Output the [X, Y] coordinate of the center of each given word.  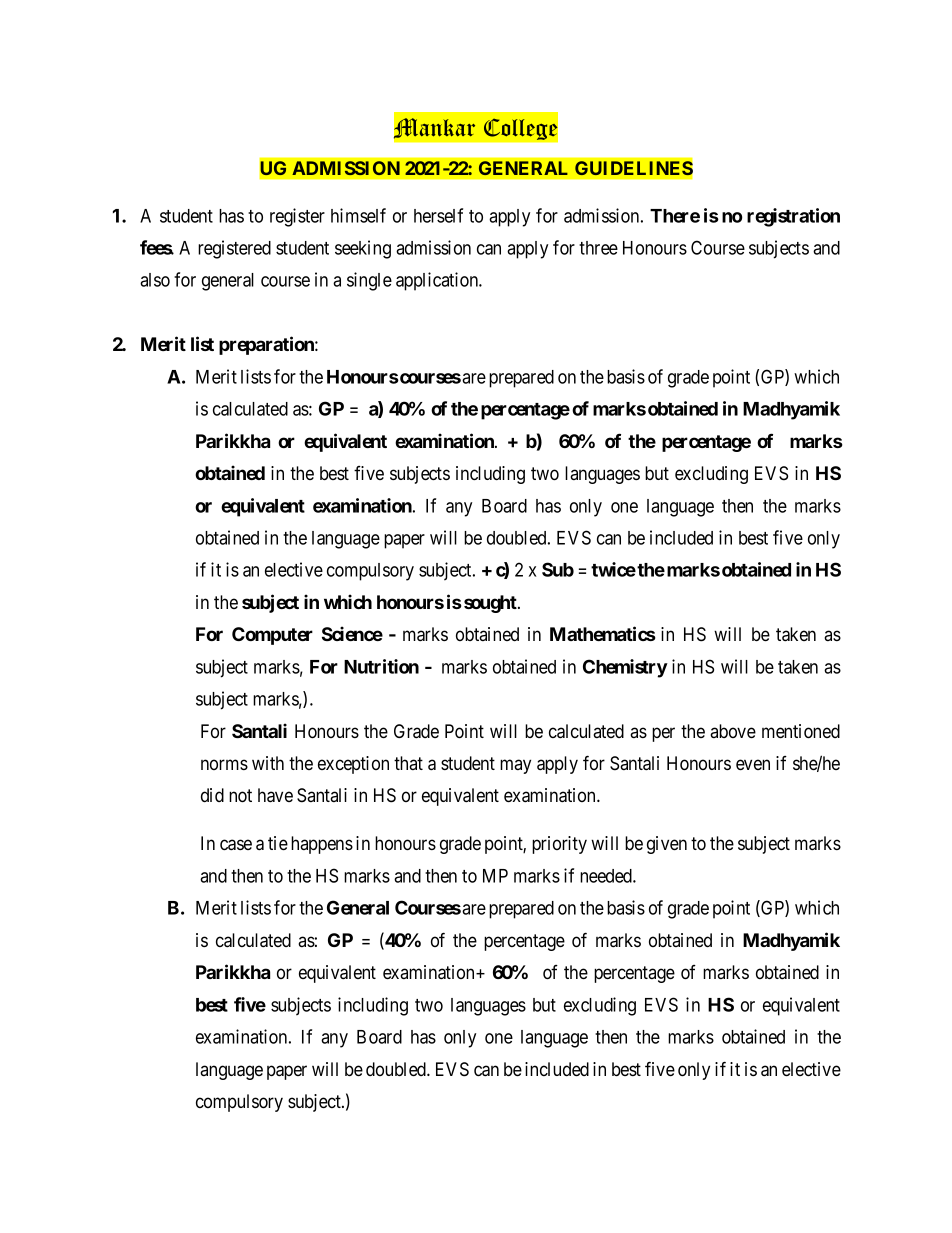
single [369, 281]
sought [491, 604]
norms [224, 764]
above [733, 731]
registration [793, 217]
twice [613, 569]
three [598, 248]
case [236, 845]
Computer [272, 636]
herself [438, 215]
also [155, 280]
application [438, 281]
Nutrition [381, 666]
